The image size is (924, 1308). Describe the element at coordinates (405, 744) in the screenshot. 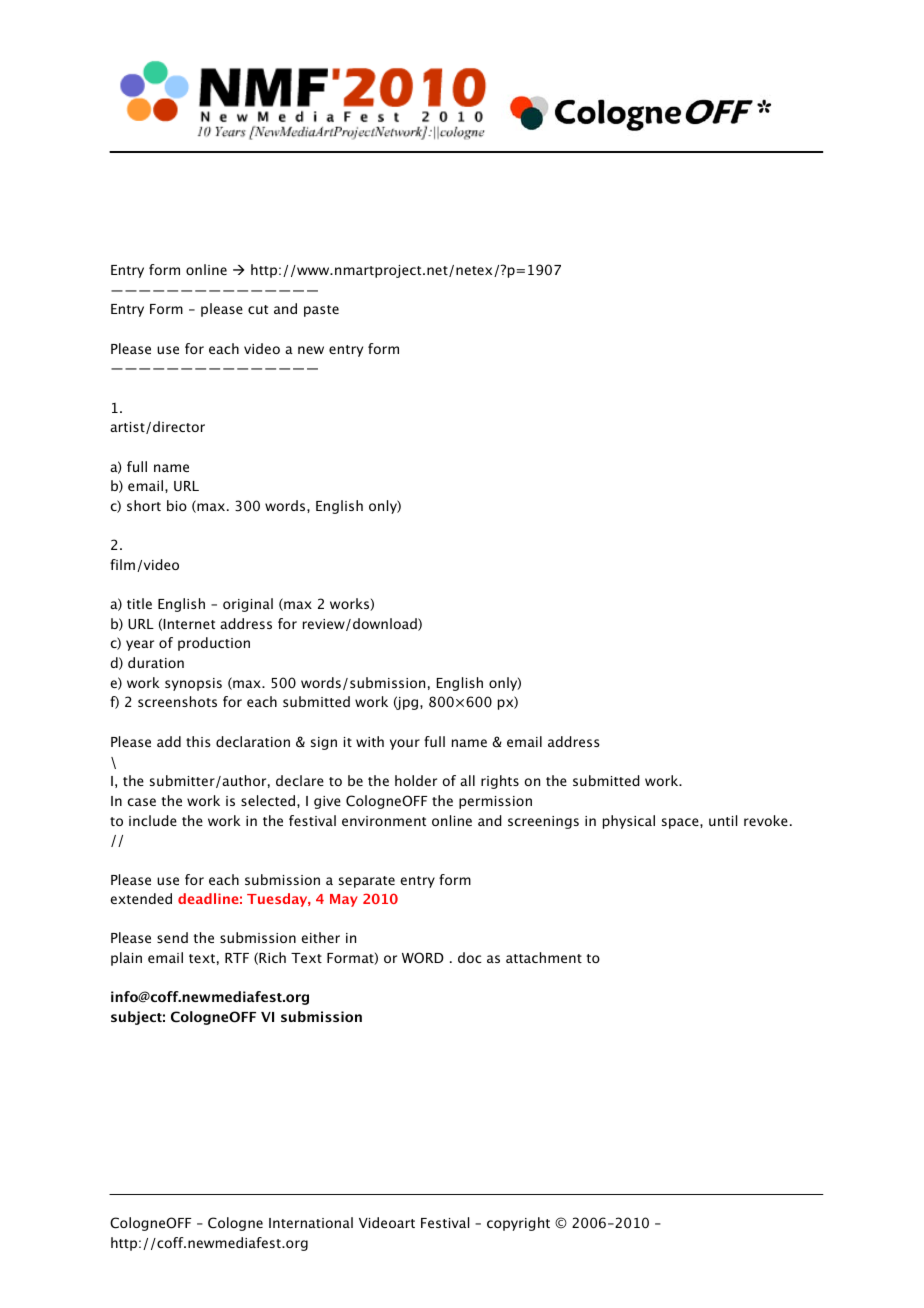

I see `your` at that location.
